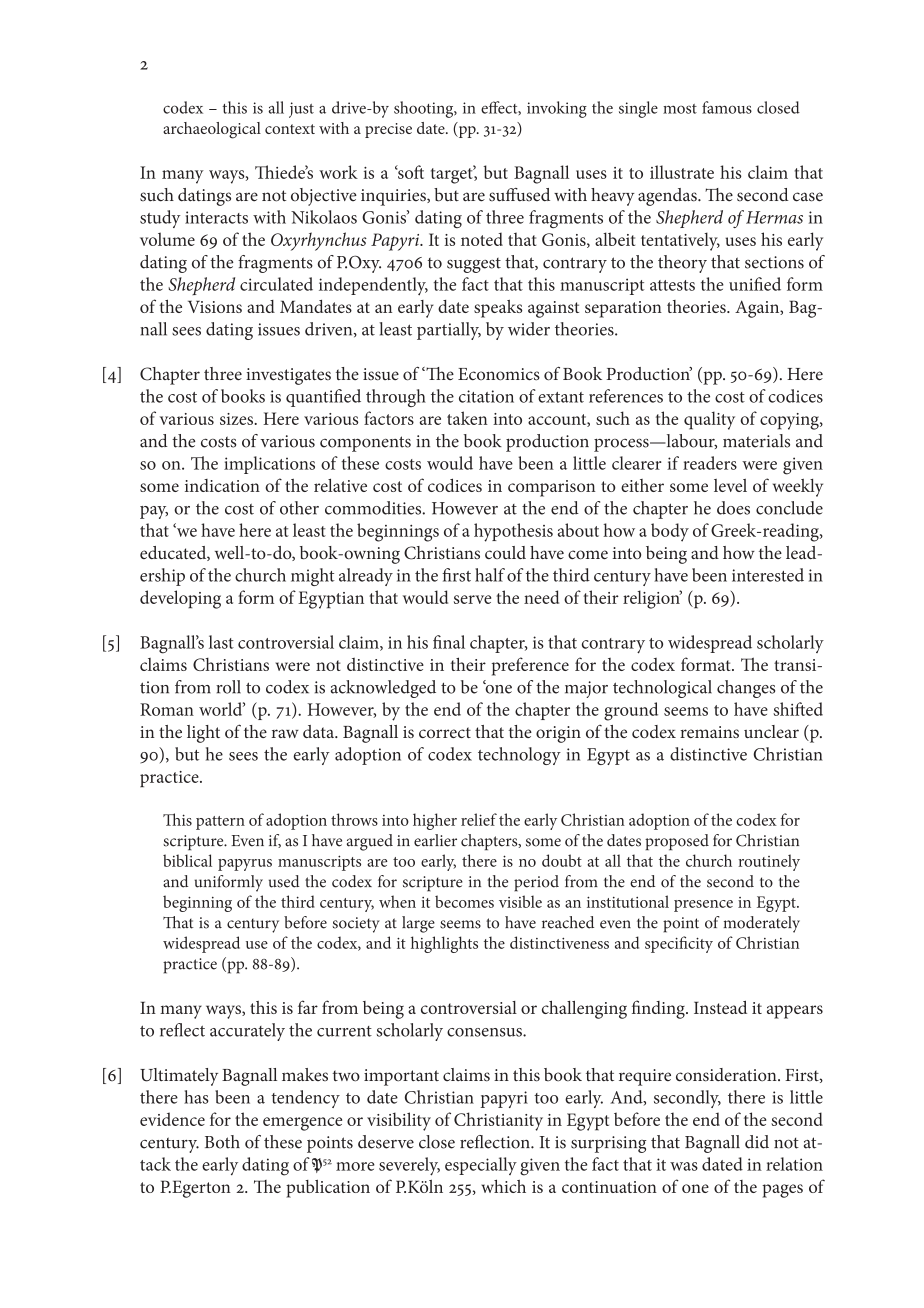 The width and height of the image is (924, 1308). I want to click on sizes, so click(237, 419).
